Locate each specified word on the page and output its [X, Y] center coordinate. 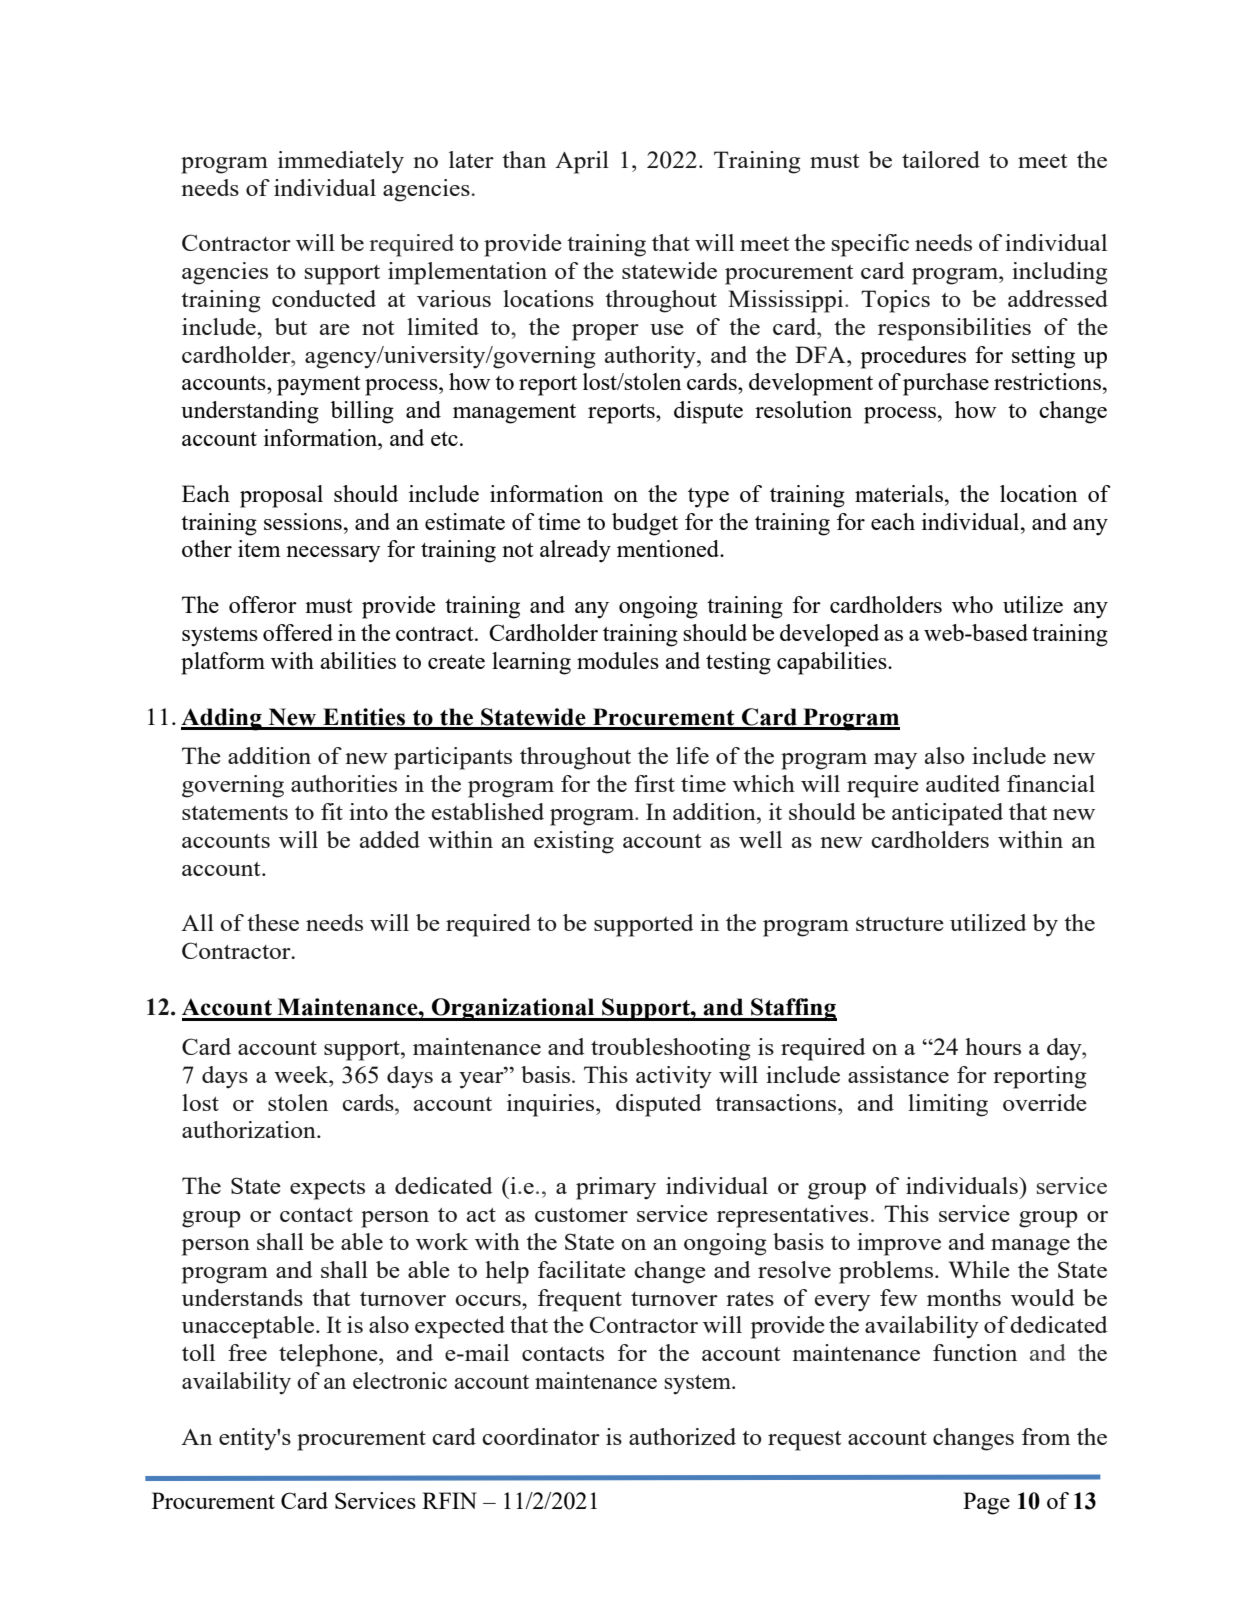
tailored [941, 159]
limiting [948, 1105]
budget [645, 524]
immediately [341, 162]
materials [899, 493]
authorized [682, 1436]
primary [616, 1188]
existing [574, 842]
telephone [329, 1355]
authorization [250, 1129]
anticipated [947, 814]
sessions [303, 521]
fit [332, 811]
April [582, 162]
